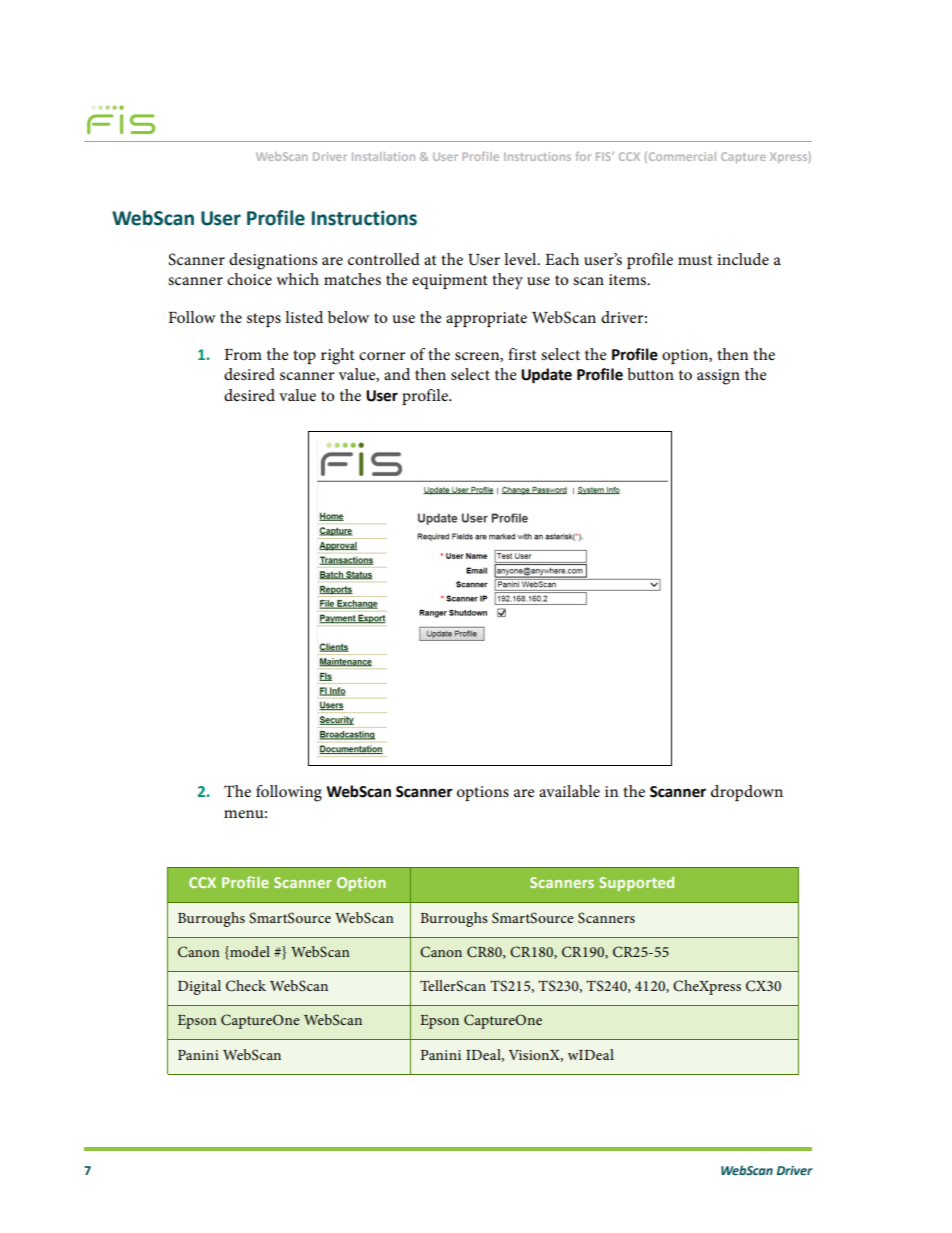 This image has width=952, height=1233. Describe the element at coordinates (546, 376) in the image. I see `Update` at that location.
